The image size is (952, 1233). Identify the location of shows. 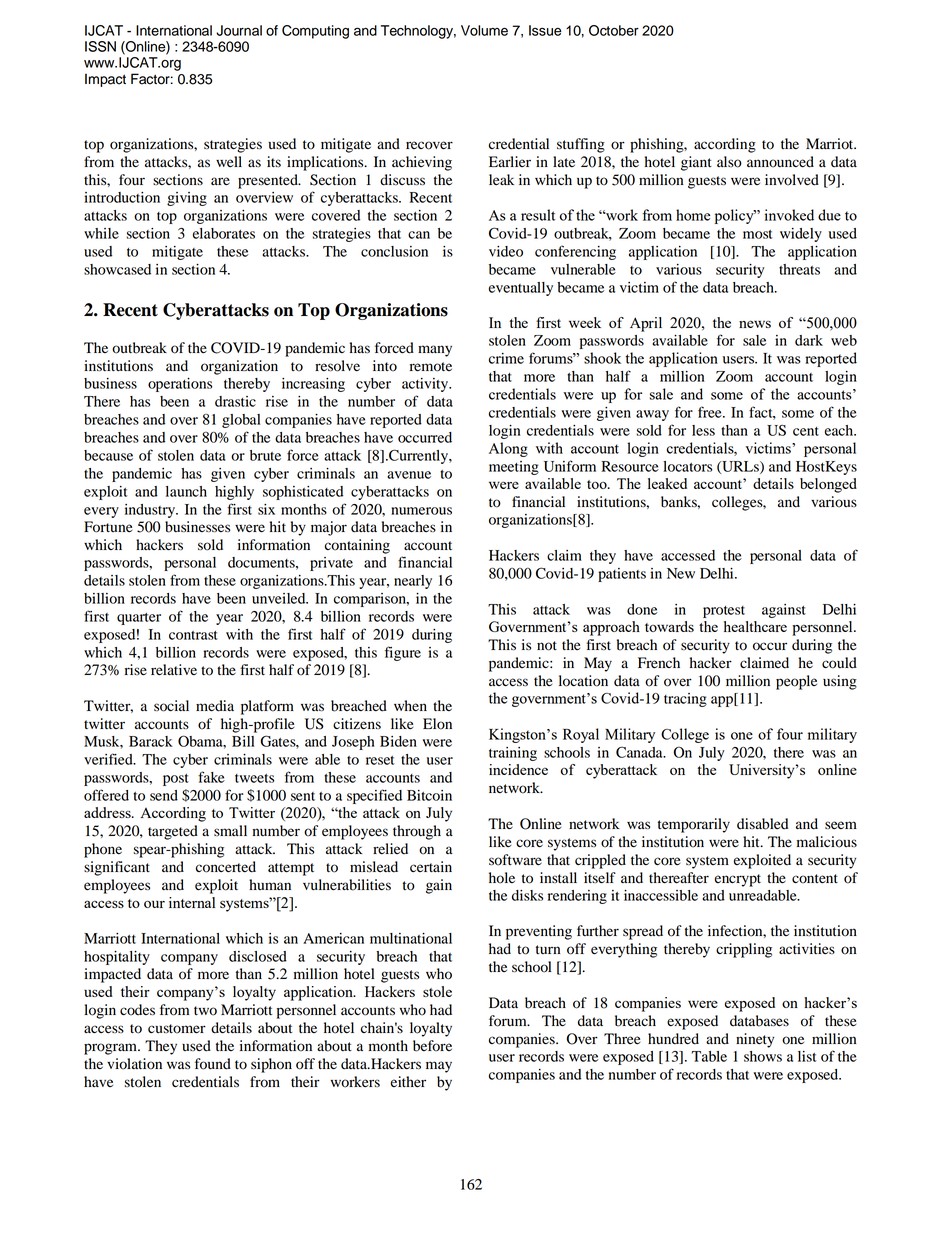
(763, 1056).
